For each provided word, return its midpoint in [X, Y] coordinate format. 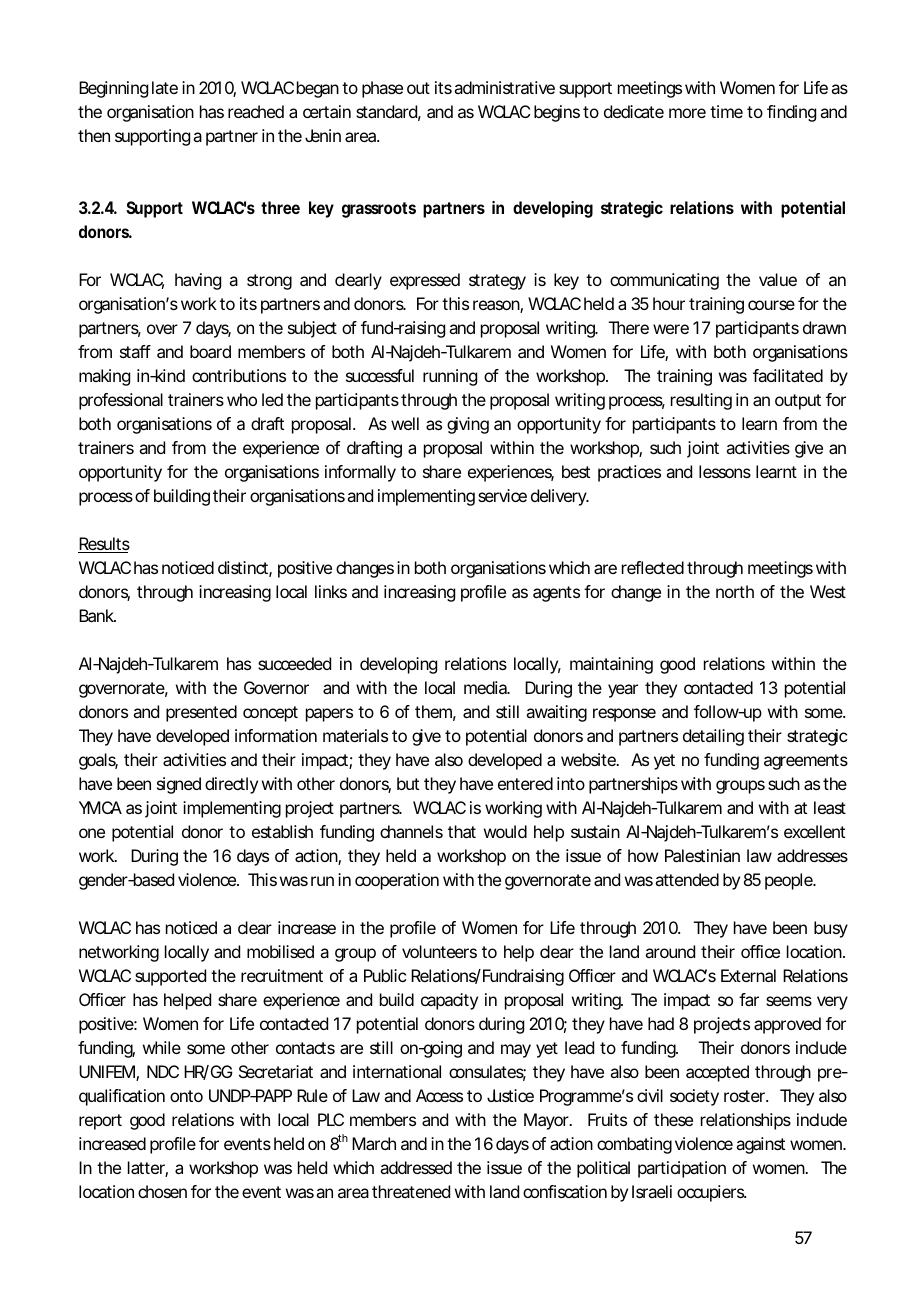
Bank [97, 615]
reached [256, 111]
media [486, 687]
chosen [162, 1191]
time [726, 111]
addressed [416, 1167]
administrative [504, 87]
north [735, 591]
